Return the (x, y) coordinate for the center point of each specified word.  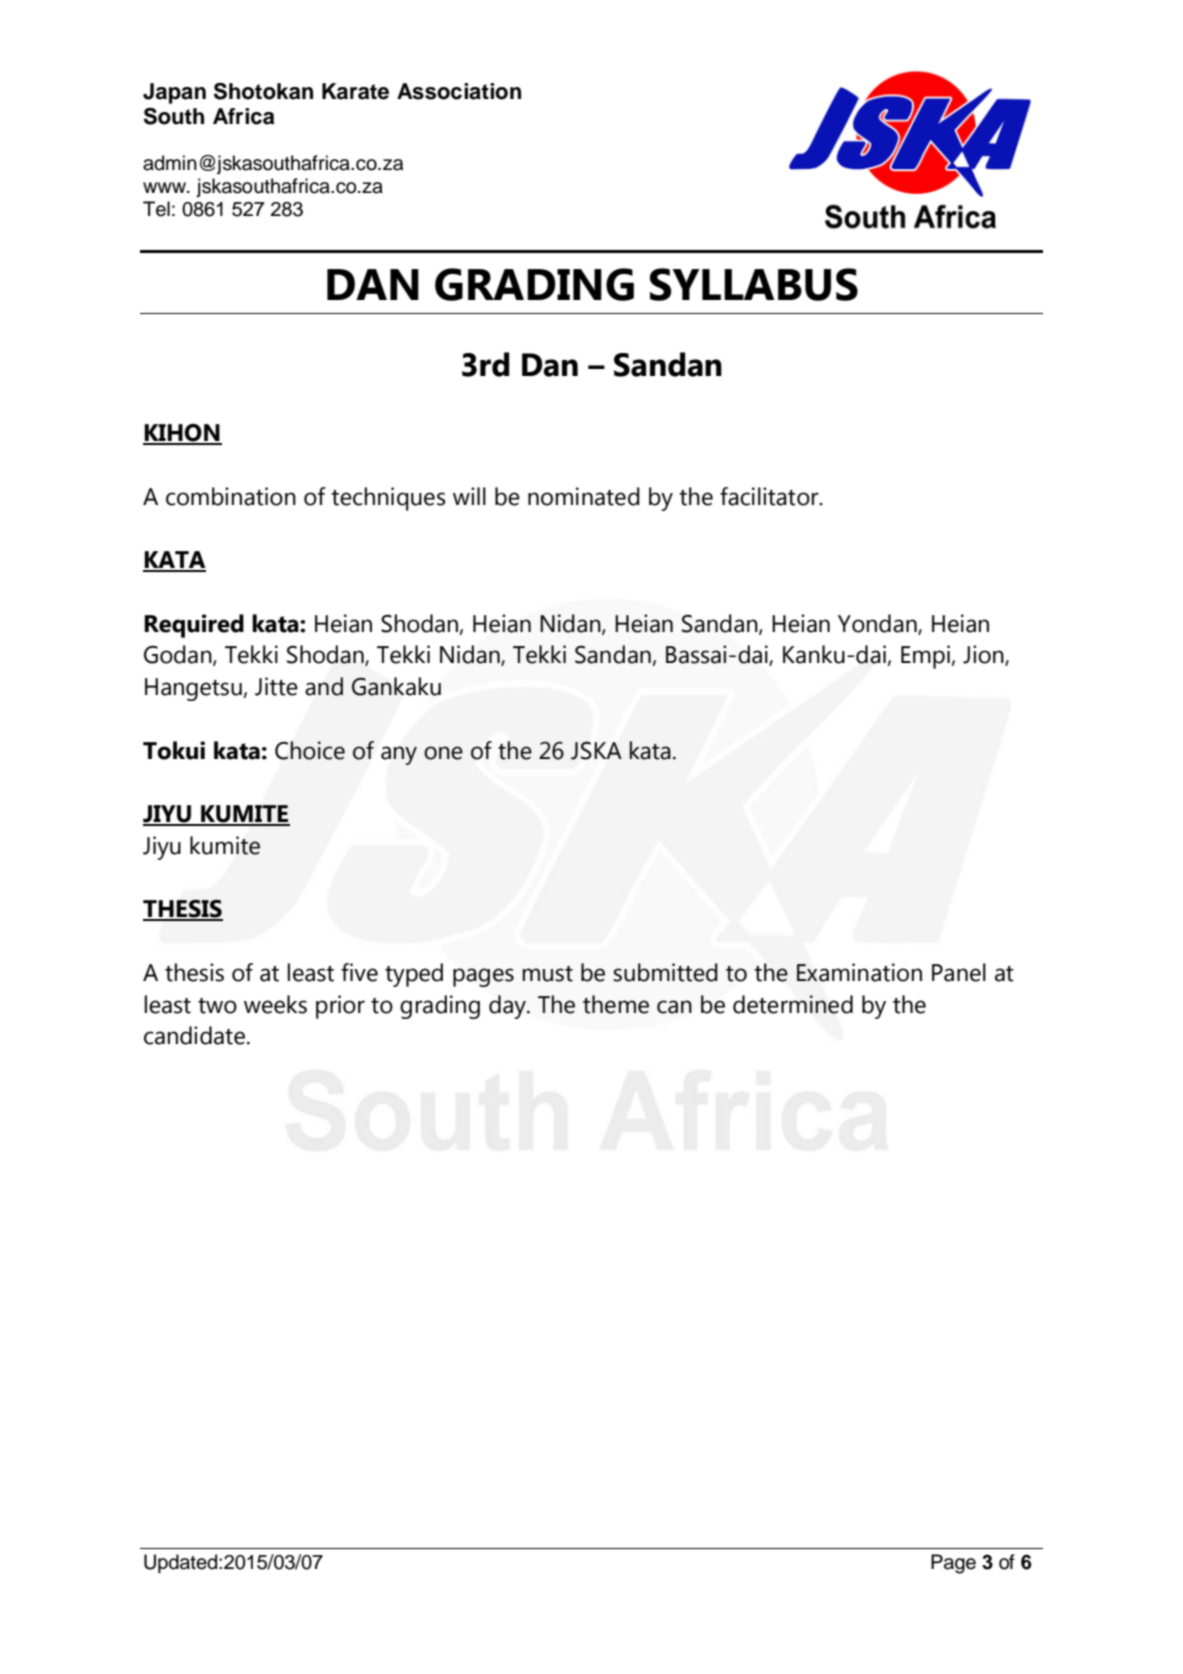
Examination (859, 972)
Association (459, 91)
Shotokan (263, 91)
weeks (275, 1004)
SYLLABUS (754, 284)
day (508, 1007)
